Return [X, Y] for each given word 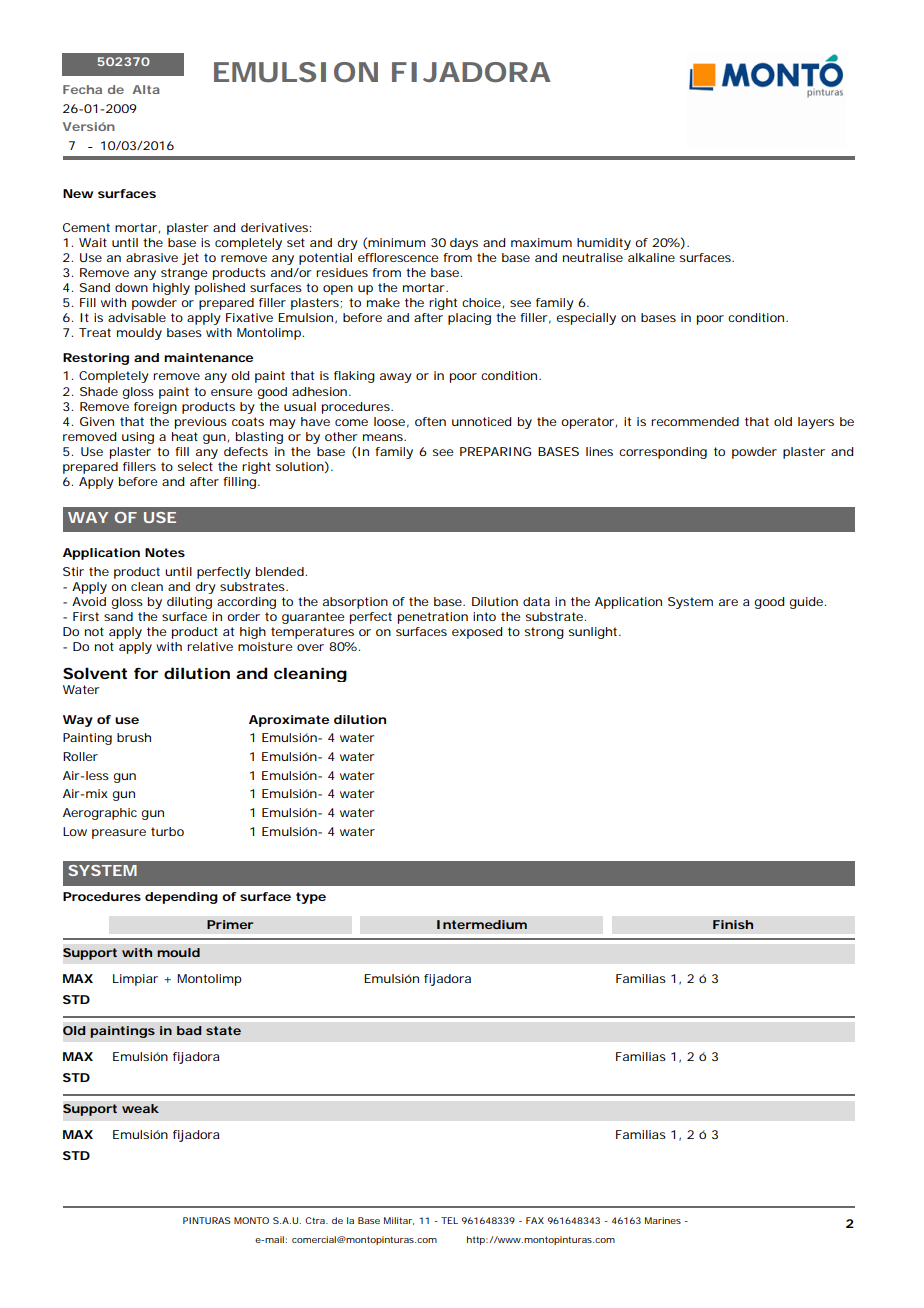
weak [140, 1108]
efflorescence [398, 257]
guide [807, 603]
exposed [477, 633]
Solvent [95, 673]
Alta [146, 89]
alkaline [651, 257]
